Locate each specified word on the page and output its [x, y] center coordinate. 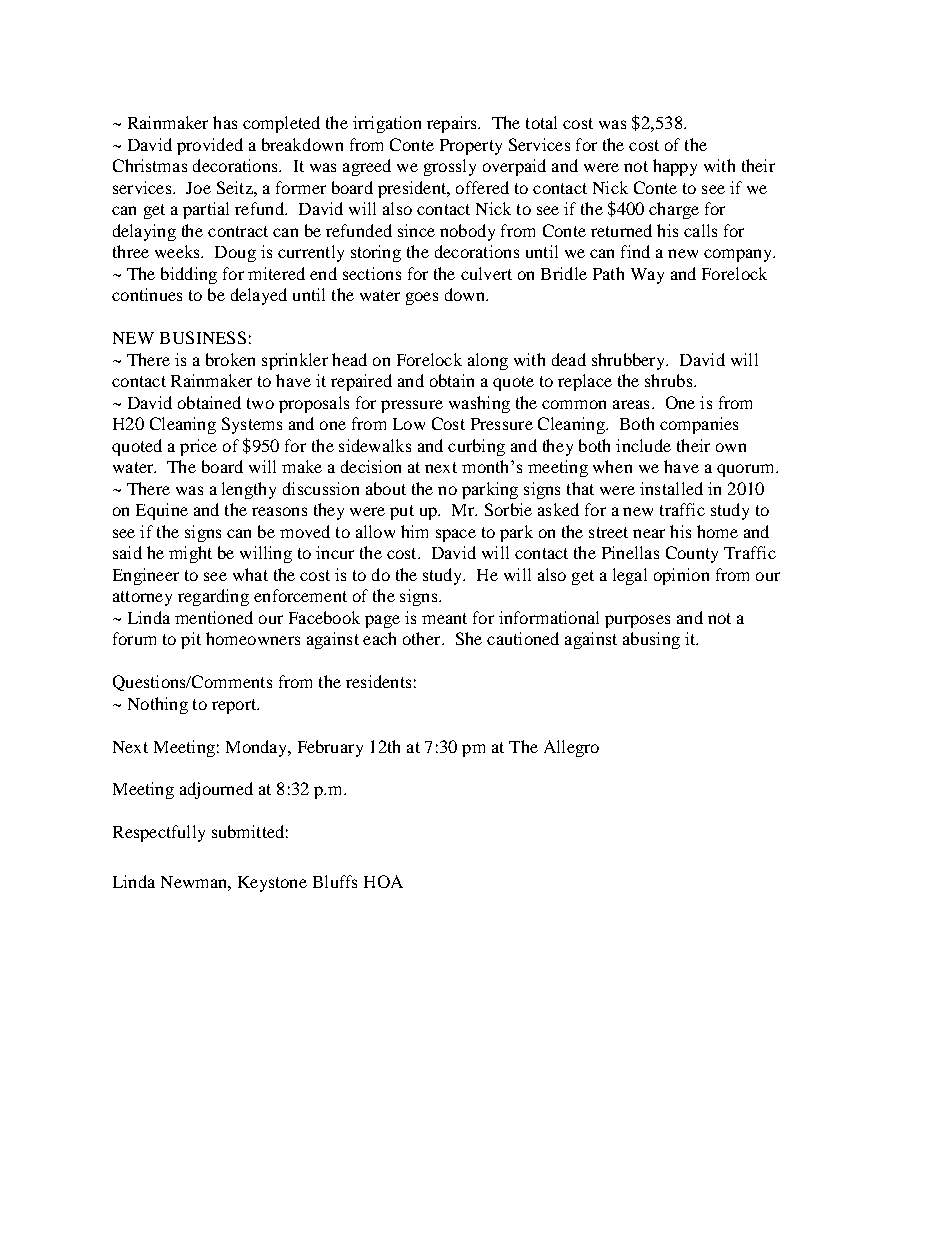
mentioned [214, 617]
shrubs [670, 380]
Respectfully [159, 833]
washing [479, 404]
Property [471, 147]
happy [675, 167]
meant [444, 618]
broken [230, 359]
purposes [637, 621]
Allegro [571, 748]
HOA [383, 881]
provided [210, 146]
